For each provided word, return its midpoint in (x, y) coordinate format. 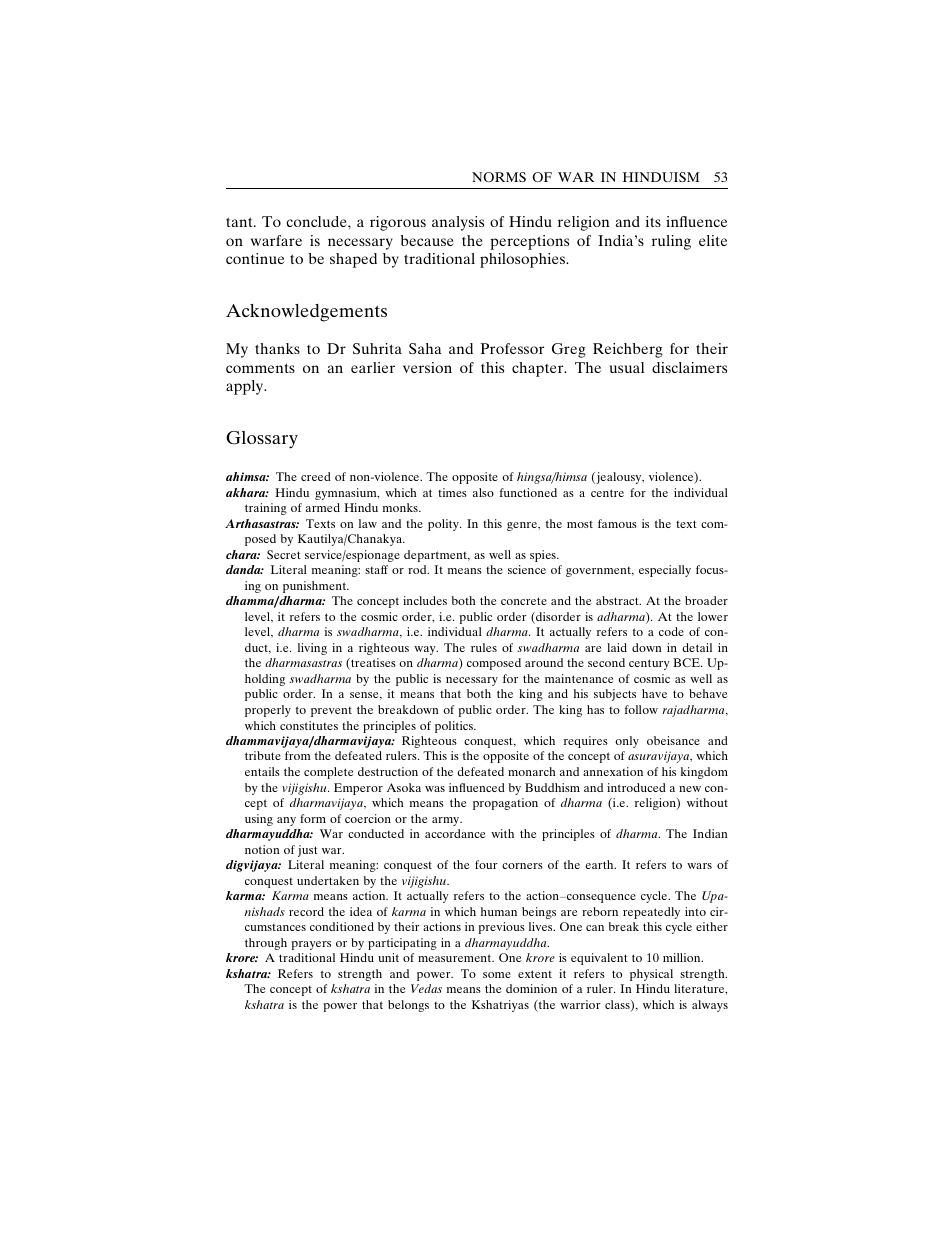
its (653, 221)
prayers (311, 945)
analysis (458, 223)
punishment (316, 587)
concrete (524, 601)
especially (665, 571)
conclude (317, 221)
